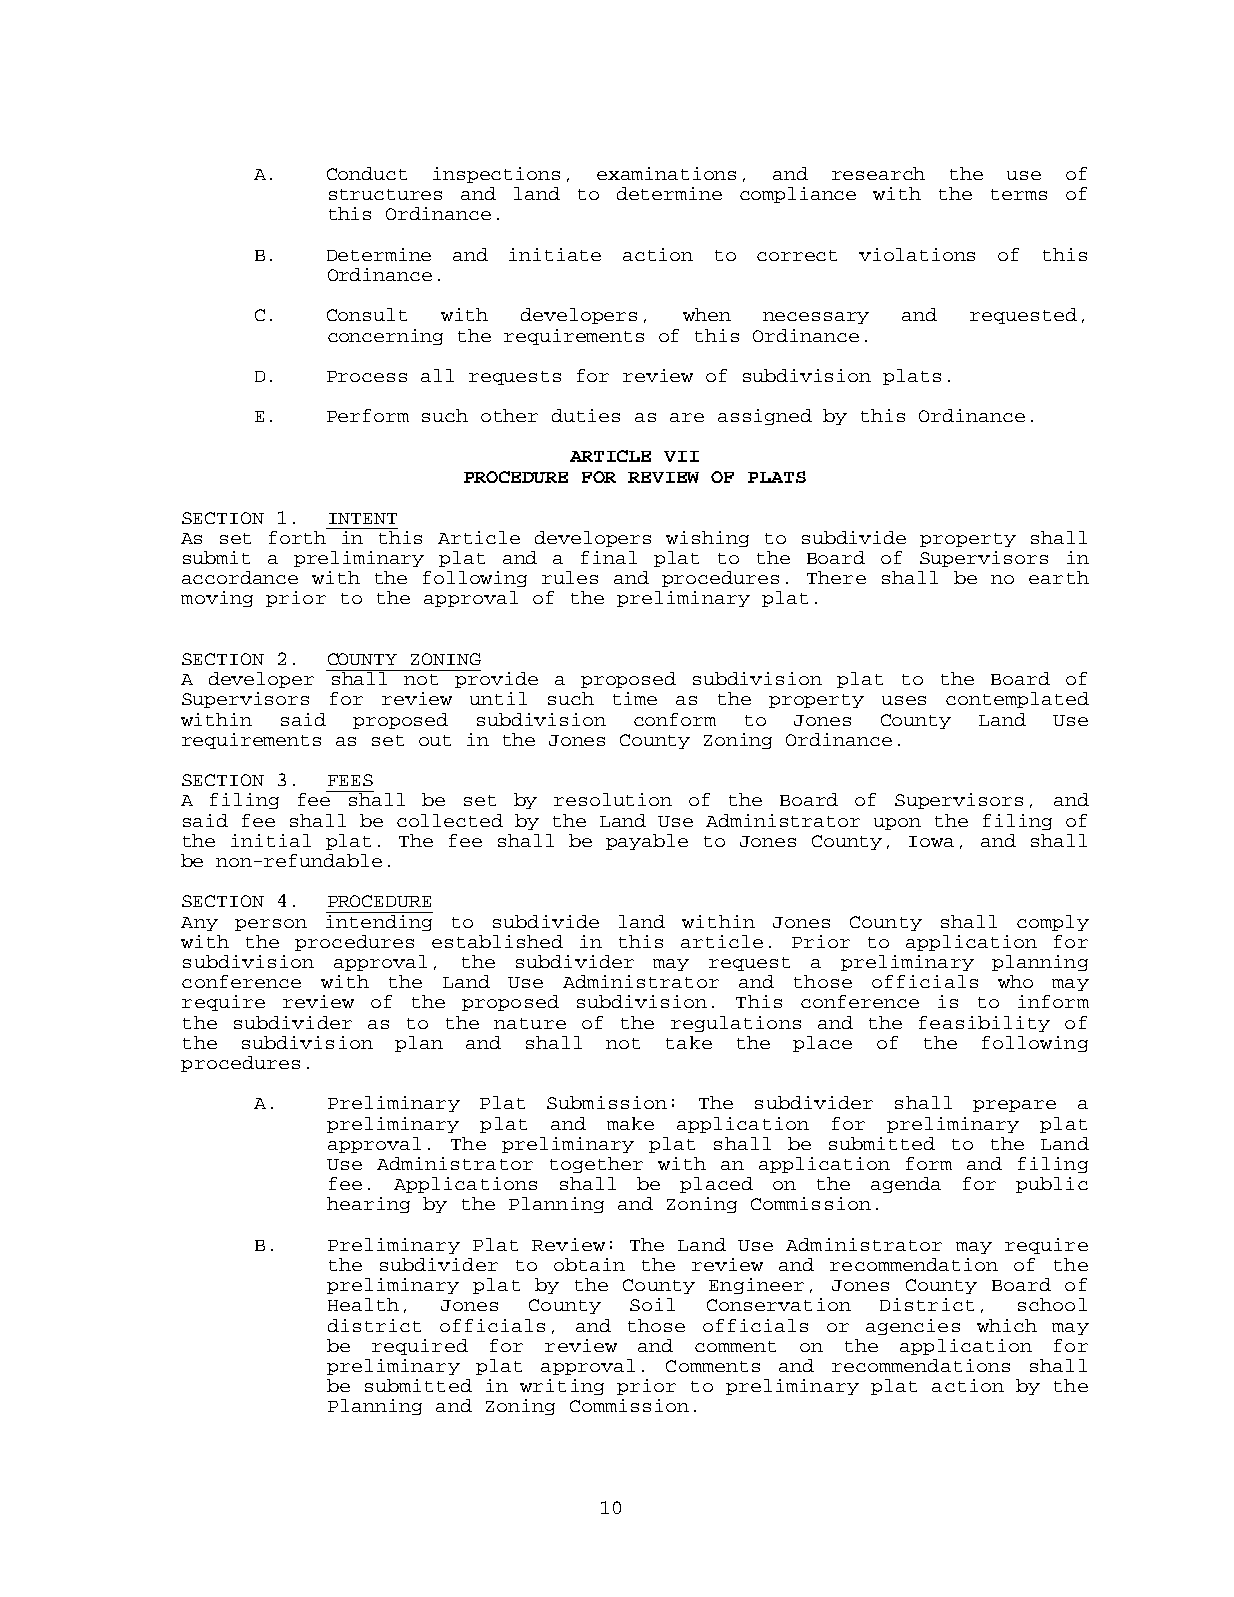 This document has width=1234, height=1597. Describe the element at coordinates (1059, 577) in the document. I see `earth` at that location.
